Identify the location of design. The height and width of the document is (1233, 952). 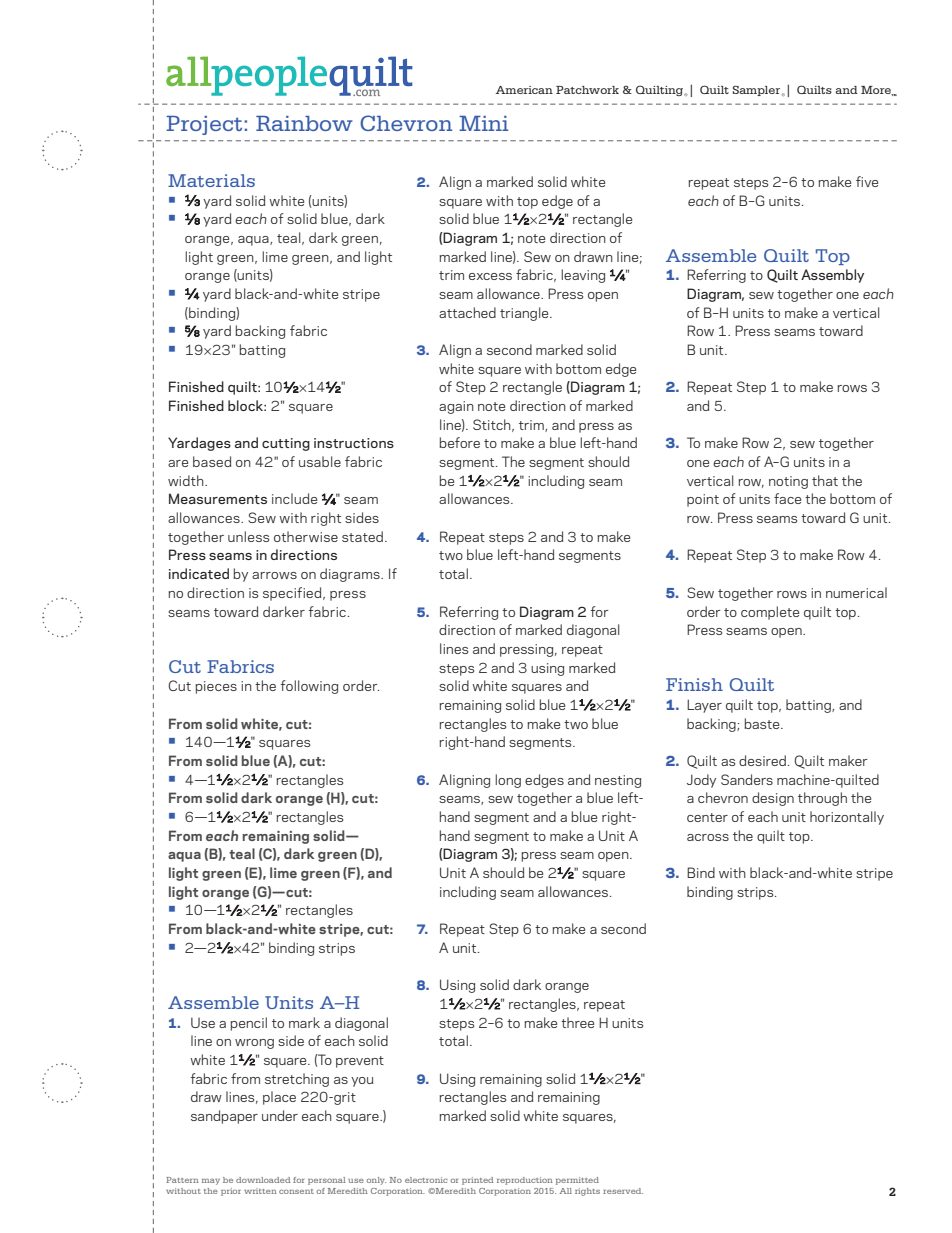
(773, 799).
